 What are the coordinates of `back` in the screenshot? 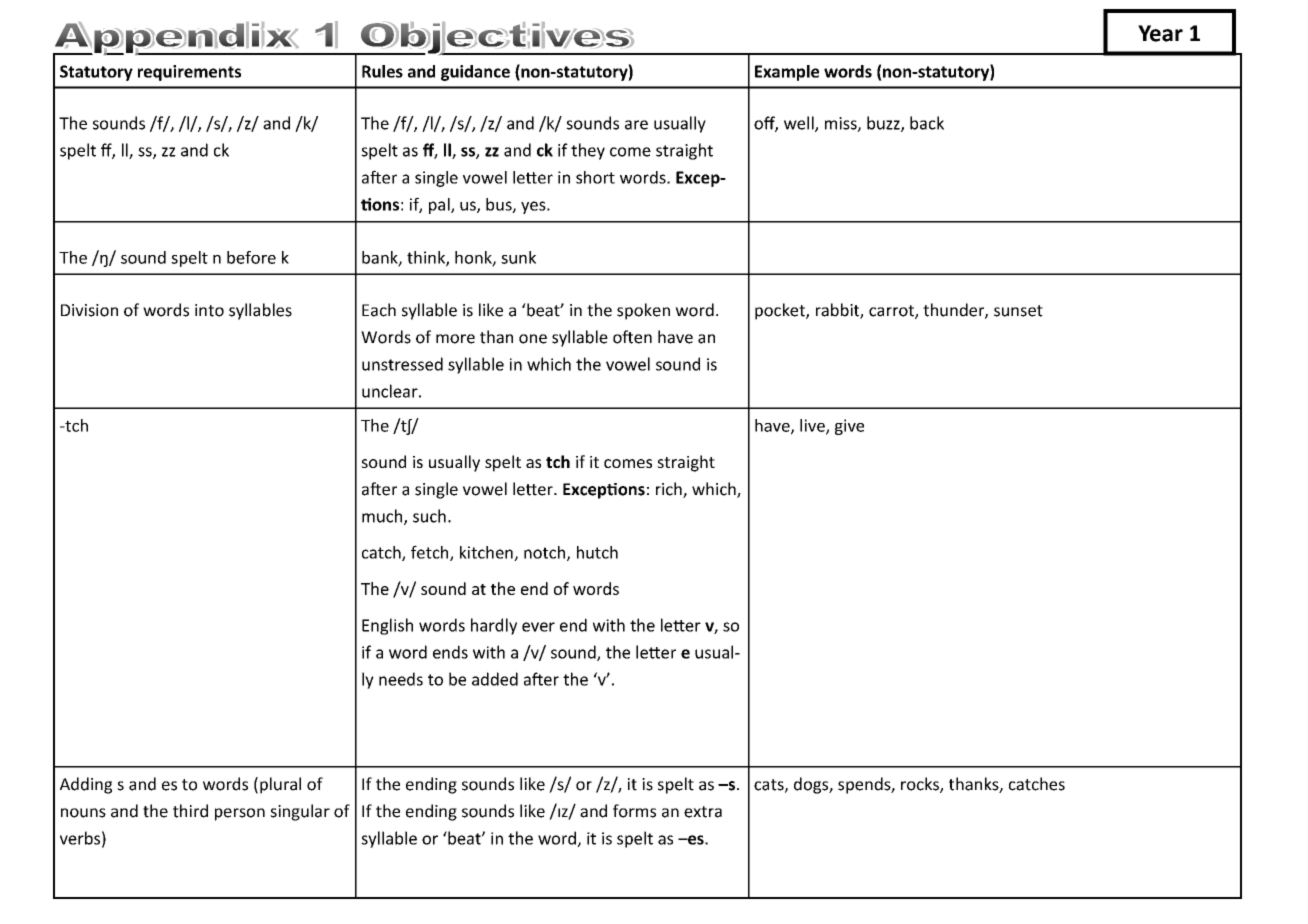 It's located at (927, 123).
